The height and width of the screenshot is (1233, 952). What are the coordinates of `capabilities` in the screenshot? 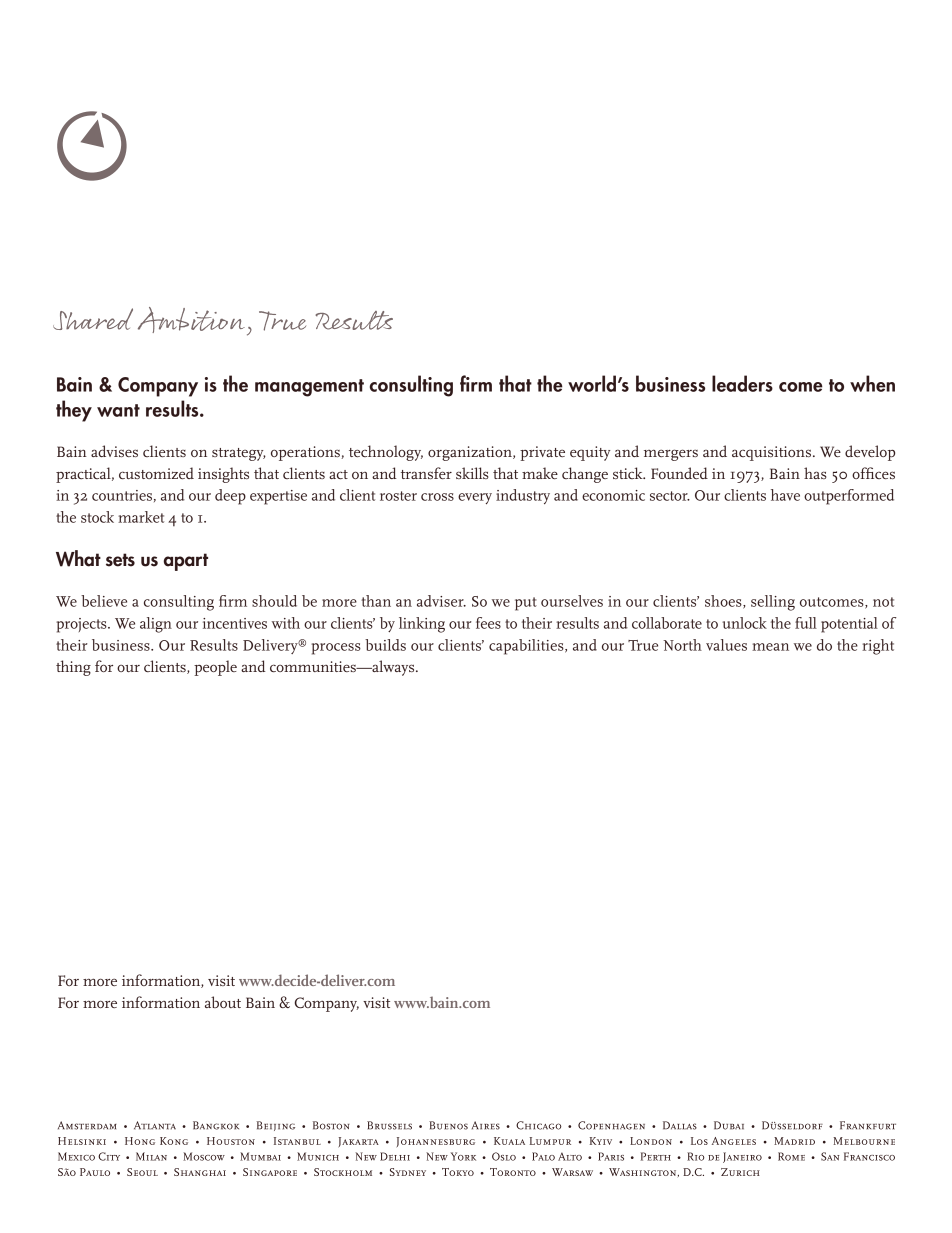 It's located at (527, 647).
